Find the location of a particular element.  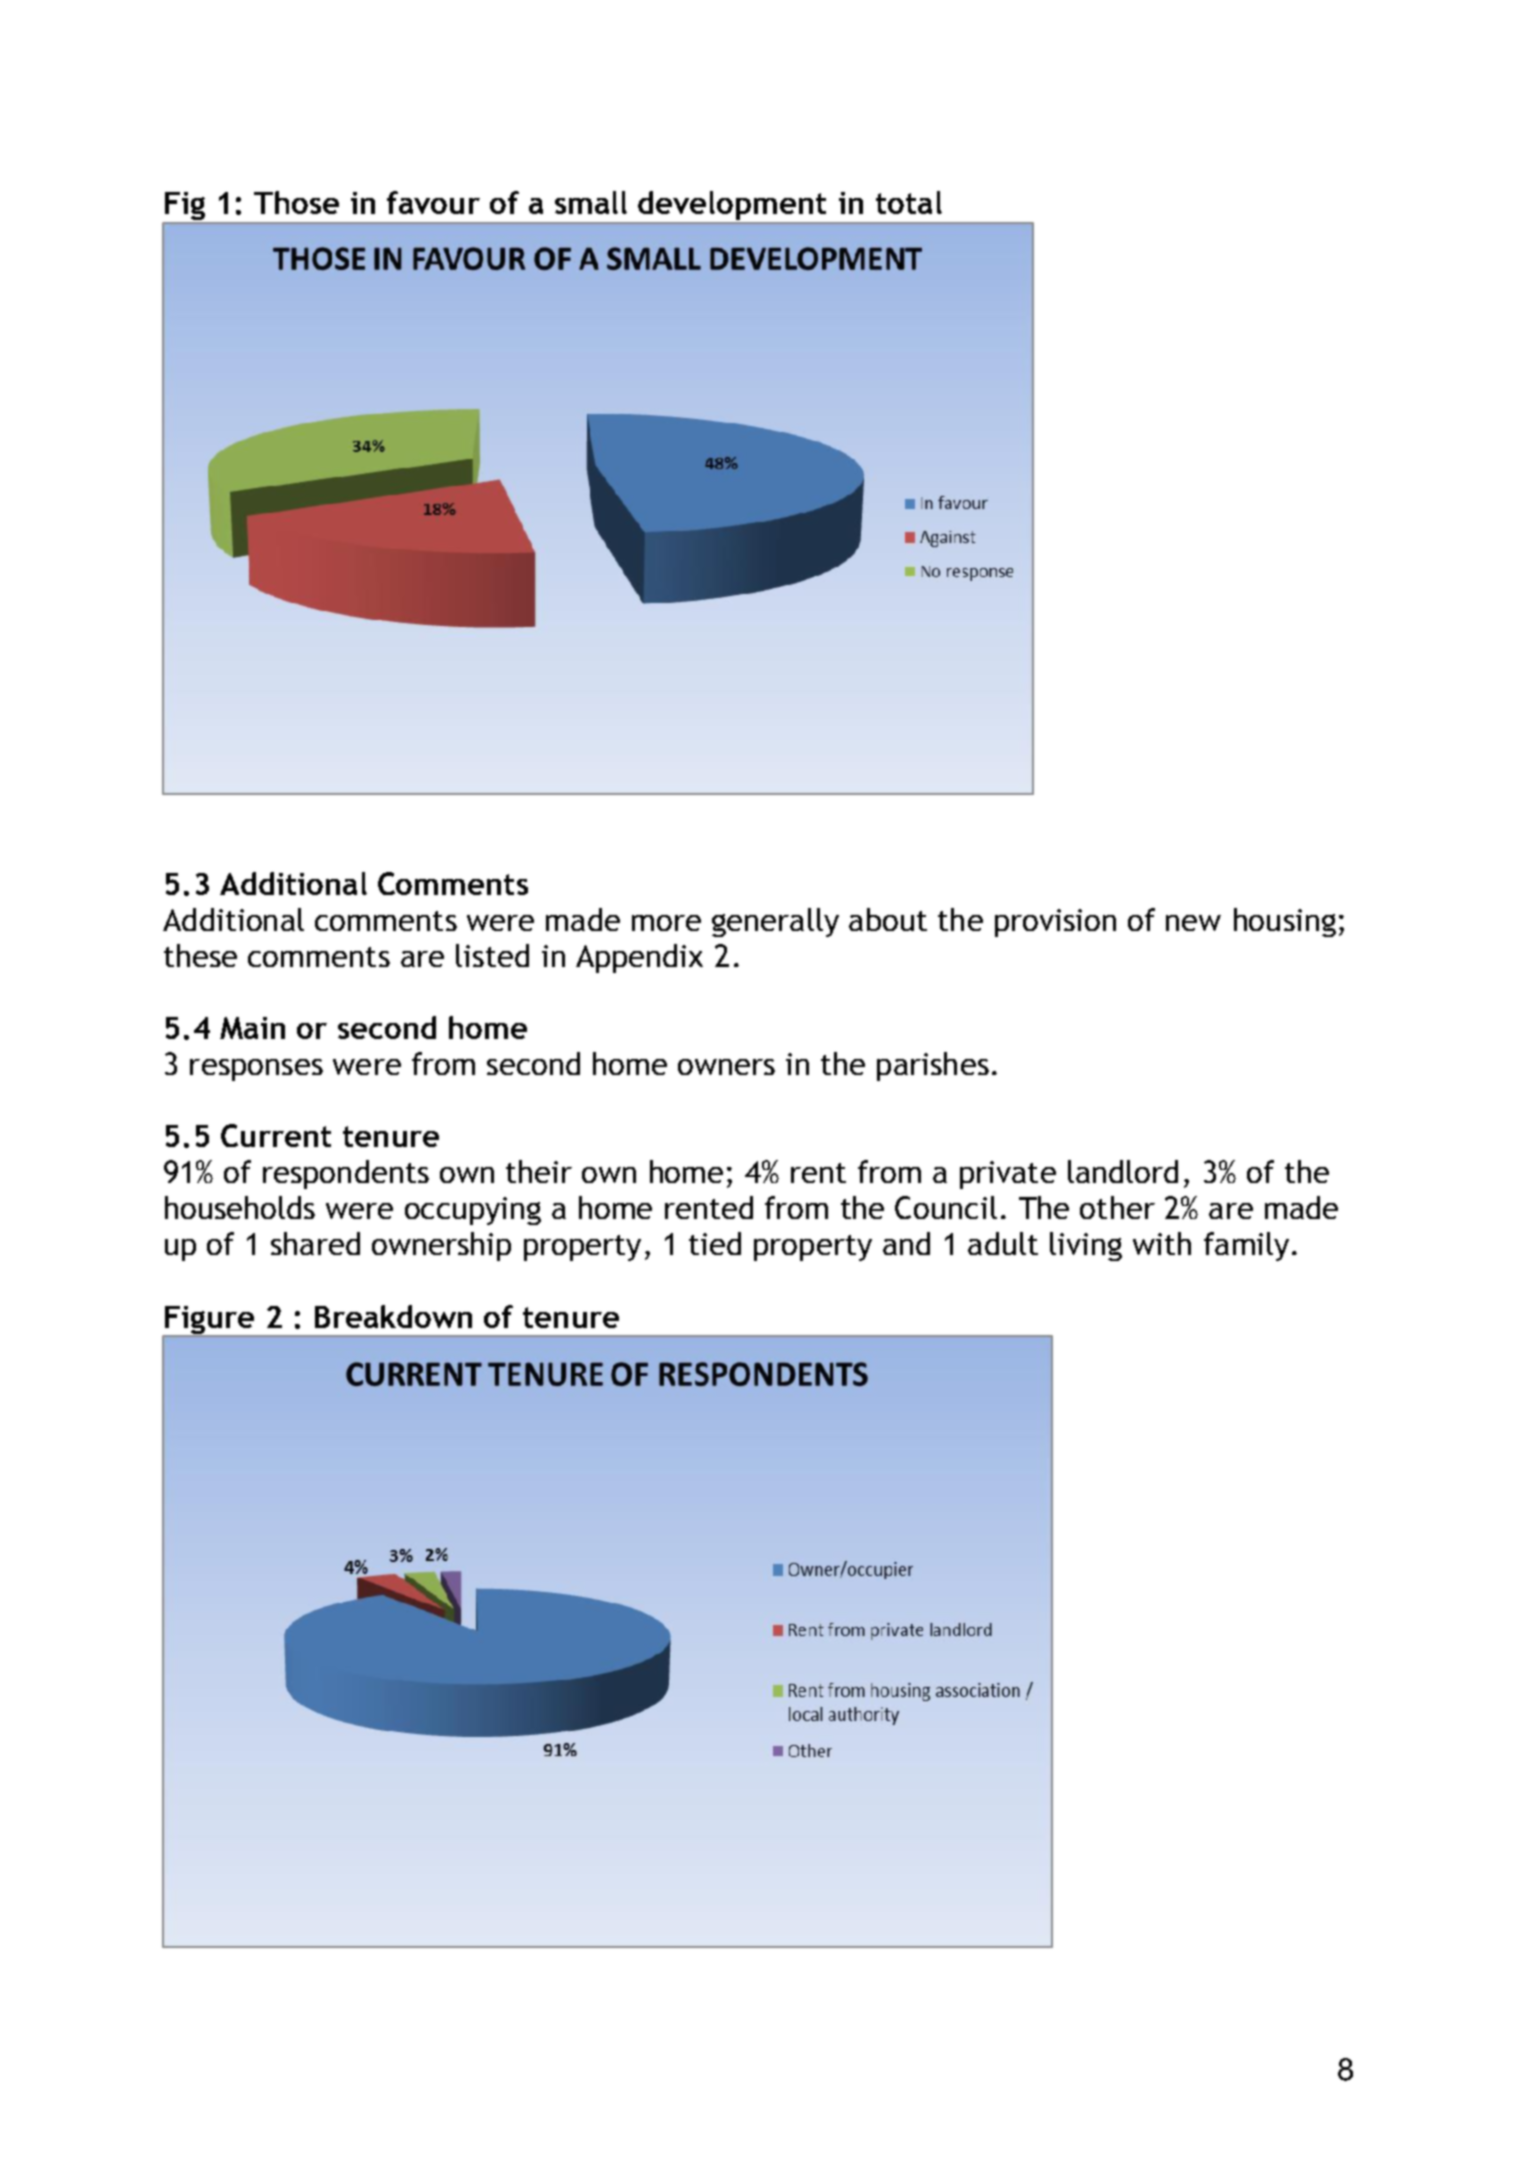

development is located at coordinates (733, 207).
